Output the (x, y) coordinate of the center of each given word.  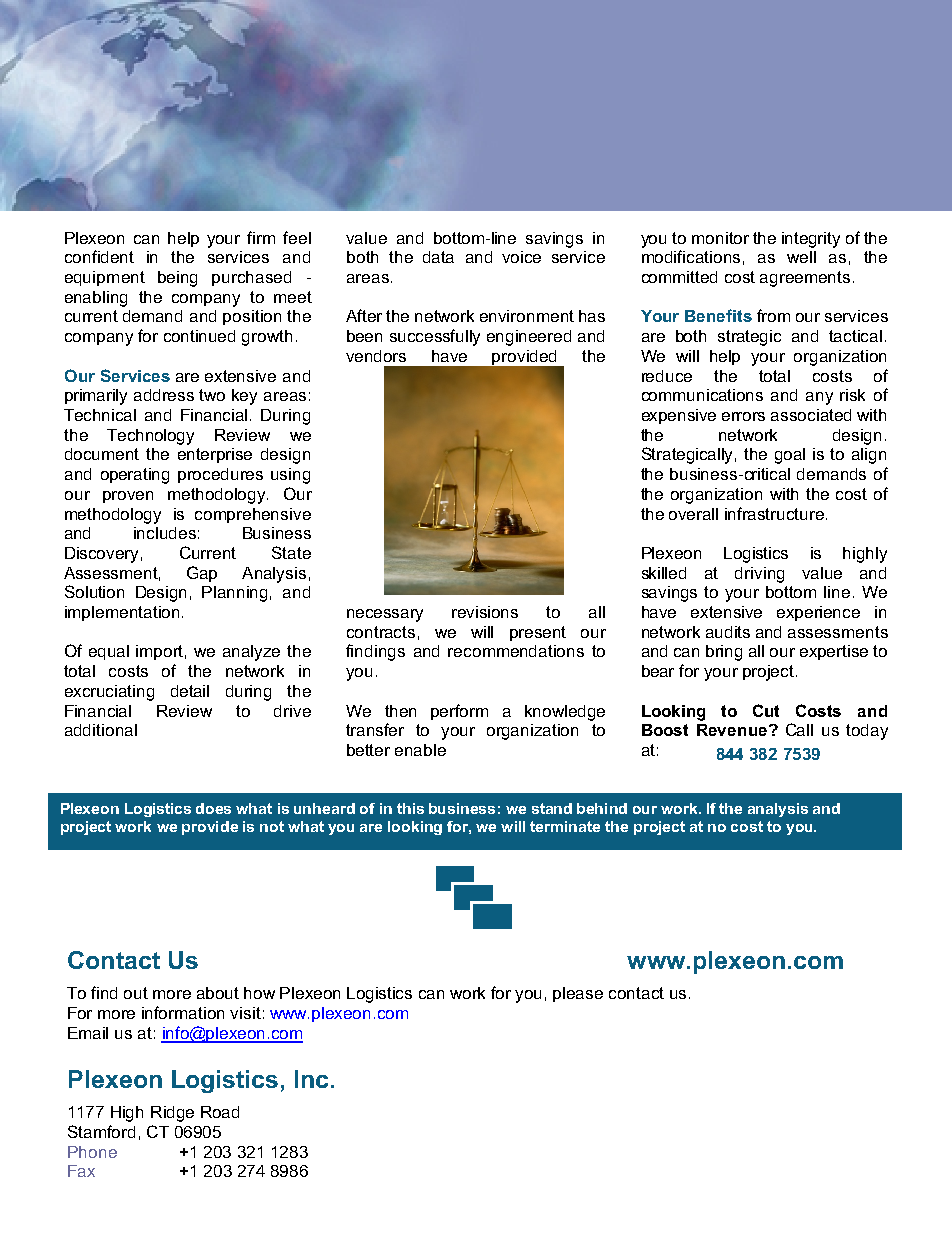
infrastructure (774, 513)
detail (190, 691)
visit (245, 1013)
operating (135, 476)
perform (459, 712)
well (801, 257)
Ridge (172, 1114)
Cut (766, 710)
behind (602, 808)
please (578, 994)
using (290, 476)
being (177, 279)
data (438, 257)
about (218, 993)
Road (220, 1112)
